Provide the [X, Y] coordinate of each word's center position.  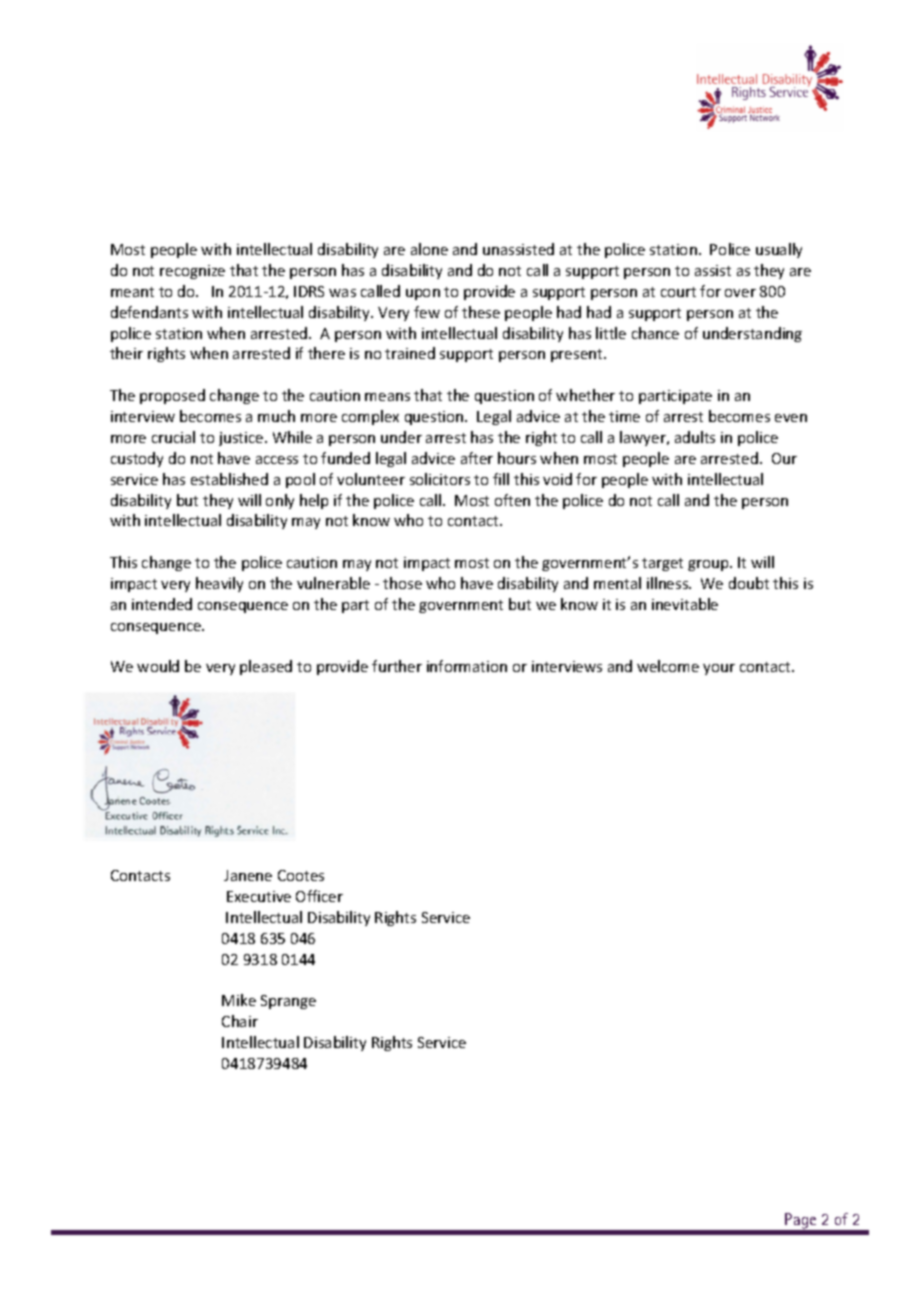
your [719, 669]
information [467, 666]
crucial [173, 437]
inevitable [685, 604]
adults [695, 437]
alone [429, 249]
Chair [240, 1021]
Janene [248, 875]
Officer [319, 896]
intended [162, 604]
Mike [239, 1000]
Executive [259, 896]
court [678, 292]
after [477, 458]
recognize [192, 272]
